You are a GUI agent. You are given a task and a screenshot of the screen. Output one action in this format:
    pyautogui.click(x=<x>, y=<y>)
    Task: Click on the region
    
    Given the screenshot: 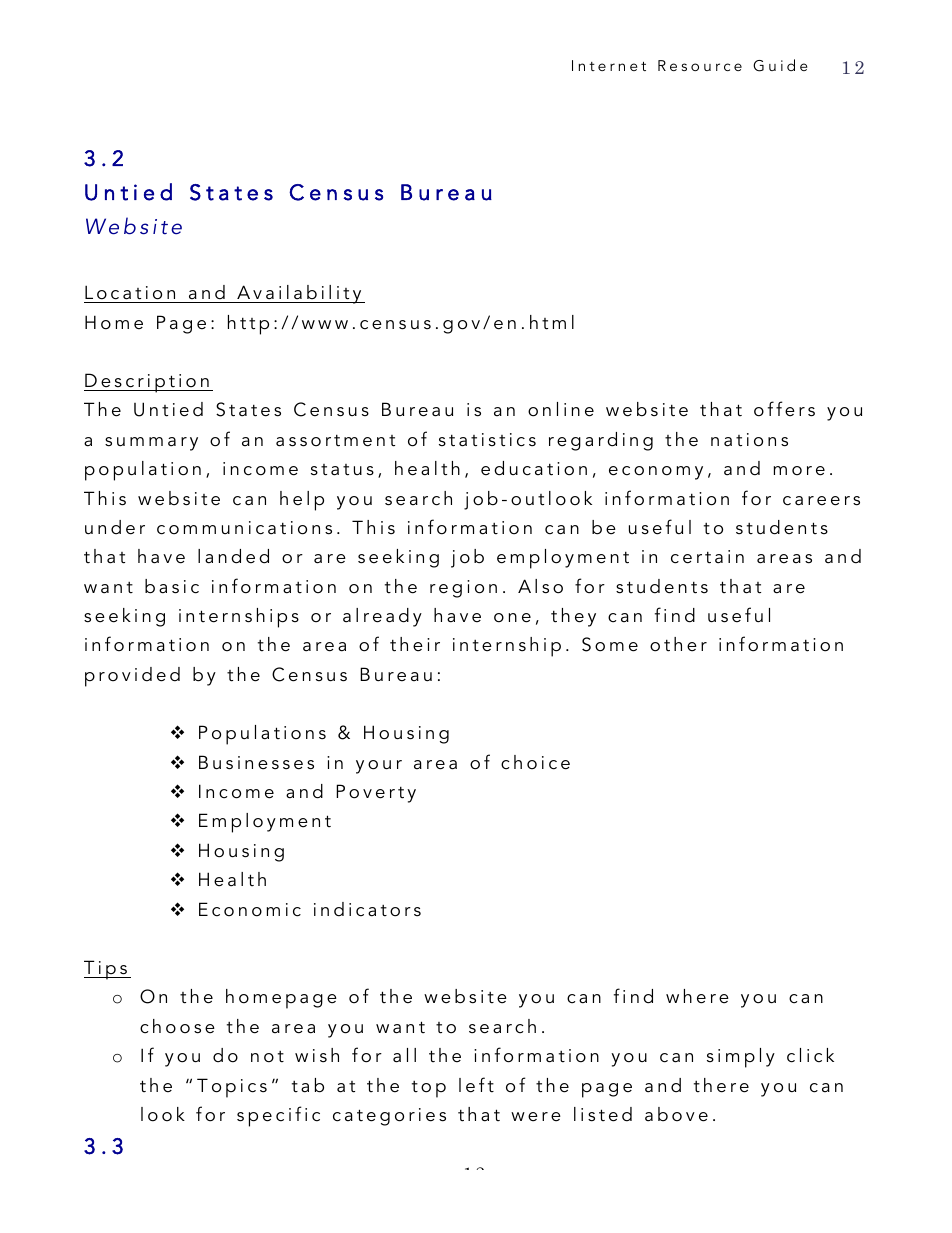 What is the action you would take?
    pyautogui.click(x=463, y=589)
